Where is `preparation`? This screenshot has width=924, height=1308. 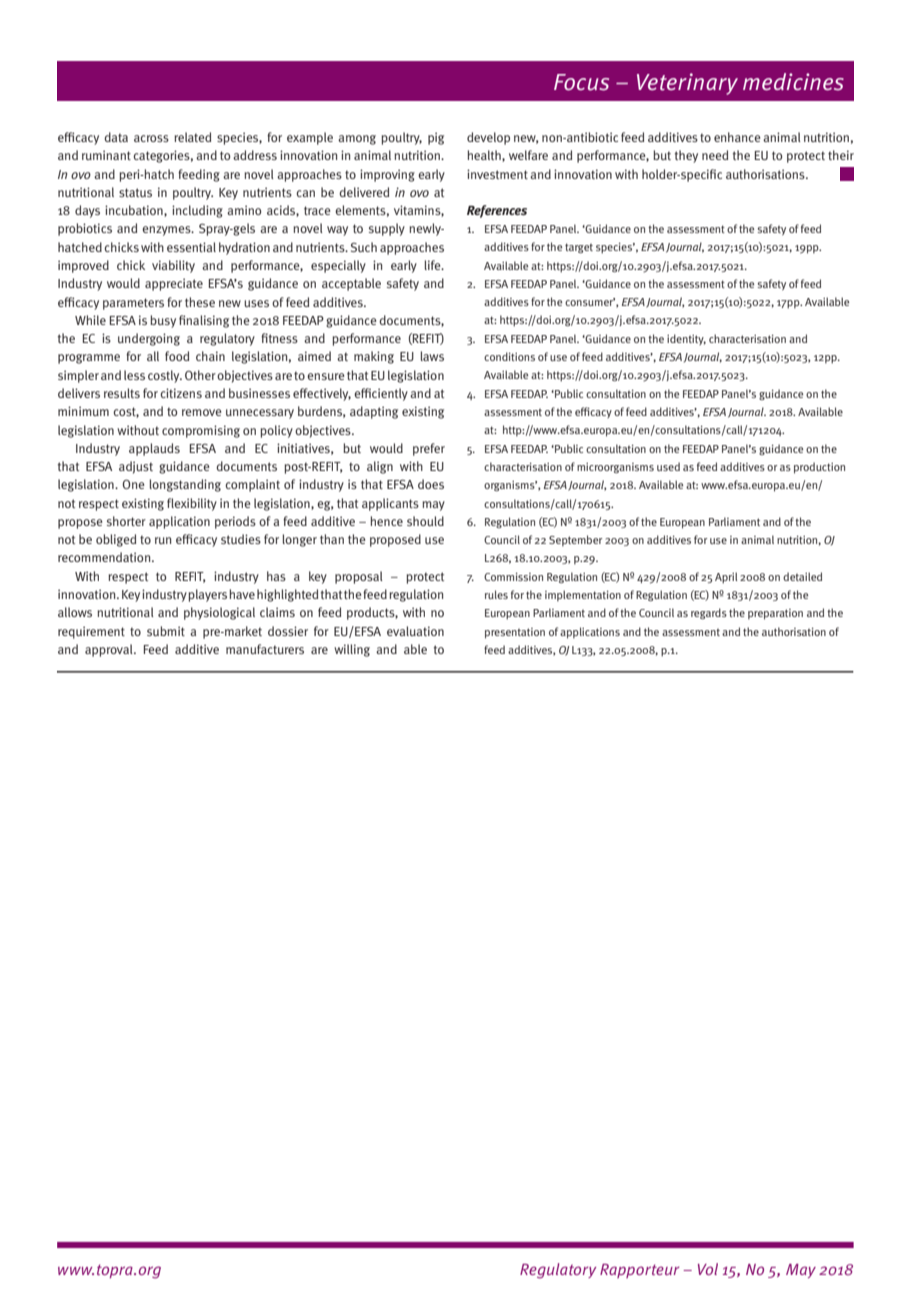 preparation is located at coordinates (775, 614).
